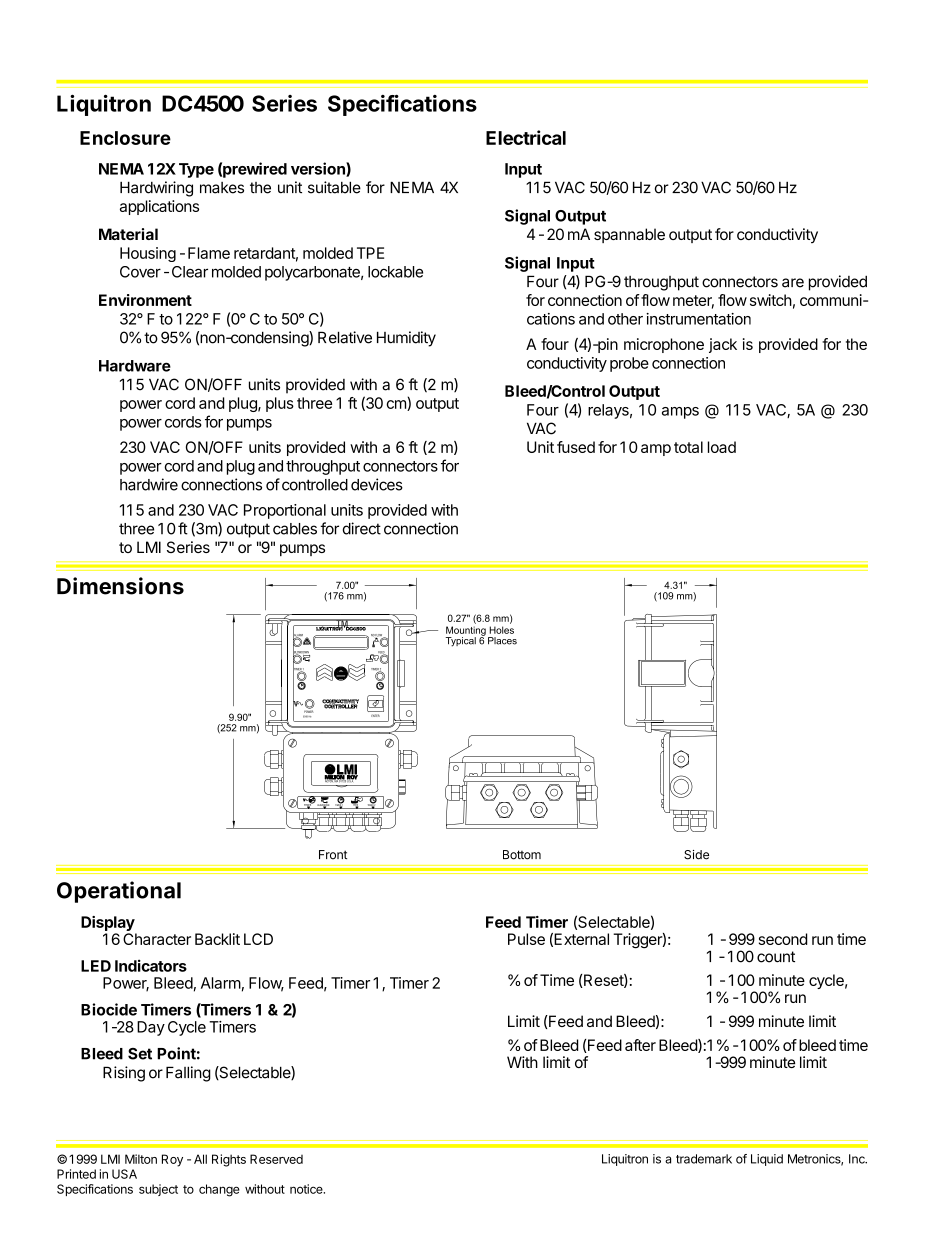 This image has height=1233, width=952. What do you see at coordinates (377, 484) in the image?
I see `devices` at bounding box center [377, 484].
